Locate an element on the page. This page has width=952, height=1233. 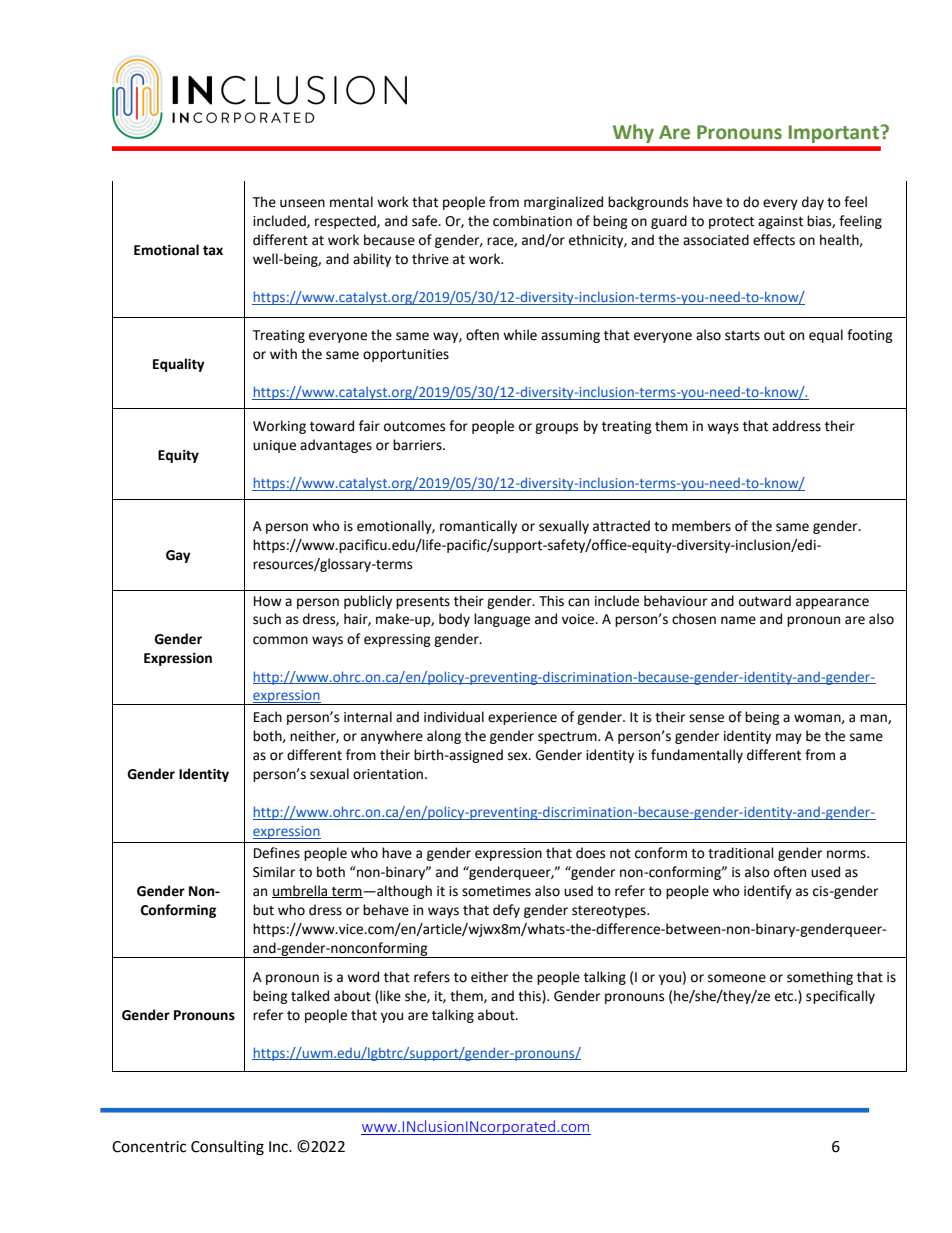
name is located at coordinates (738, 620).
